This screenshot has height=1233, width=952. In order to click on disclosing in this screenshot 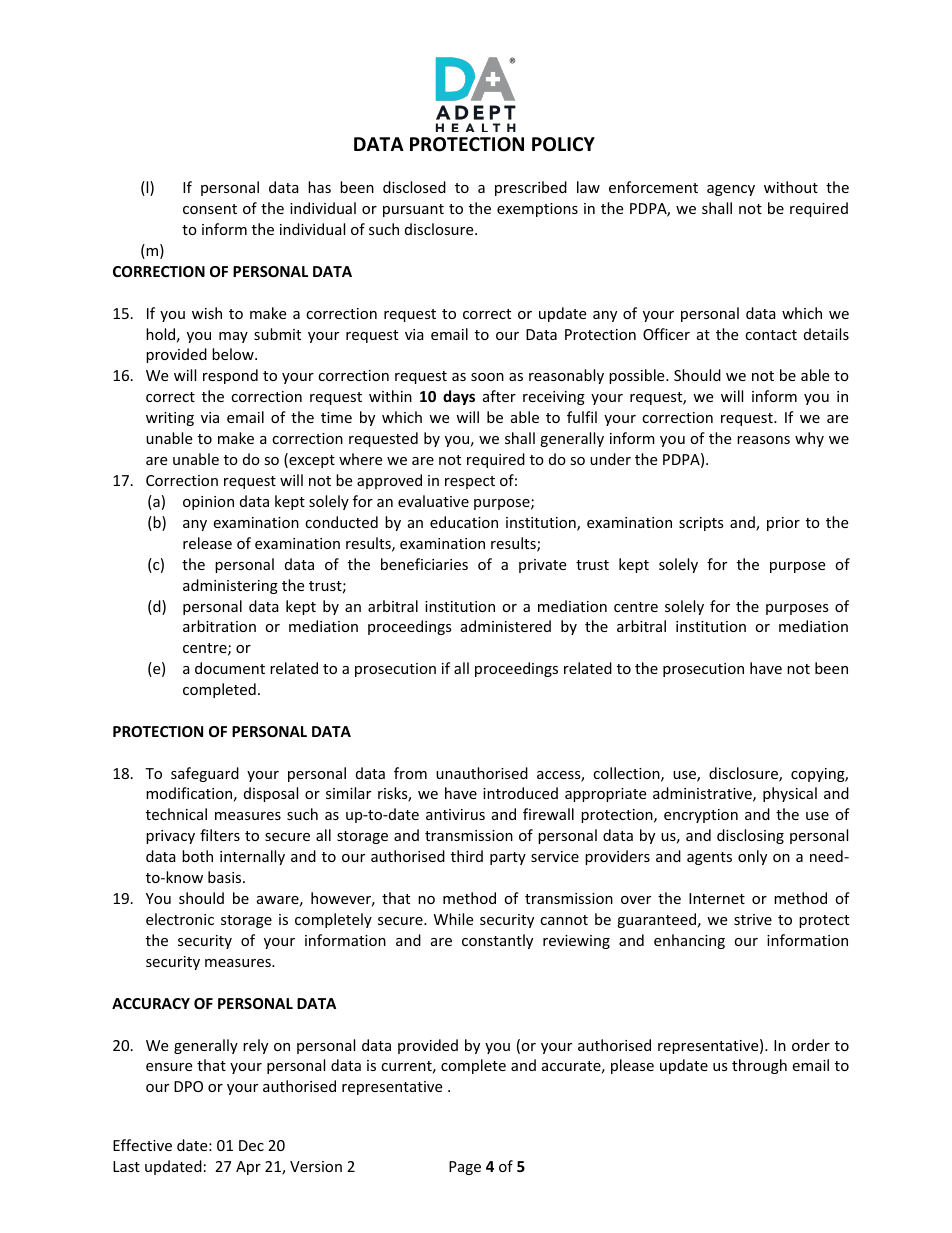, I will do `click(750, 836)`.
